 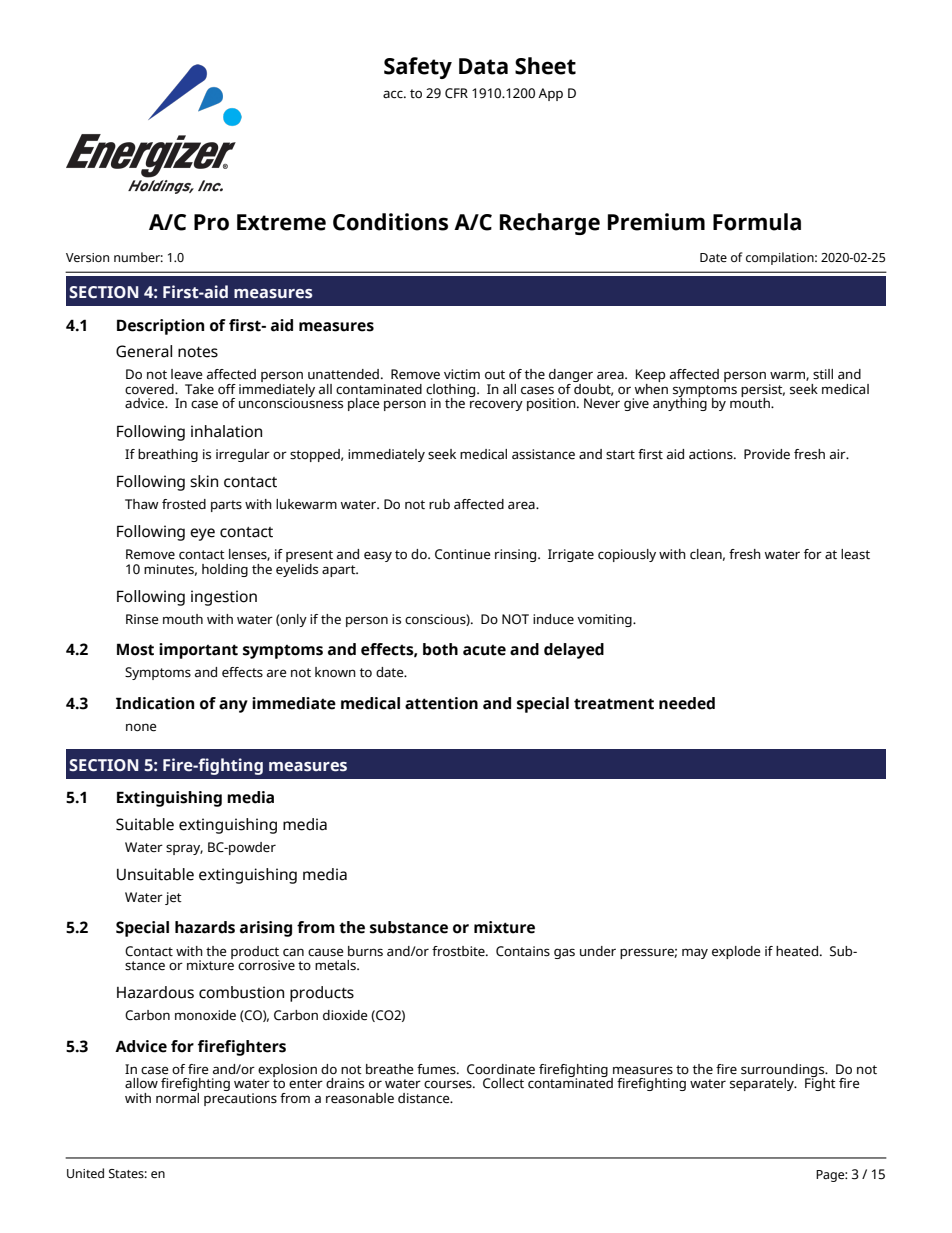 What do you see at coordinates (456, 93) in the screenshot?
I see `CFR` at bounding box center [456, 93].
